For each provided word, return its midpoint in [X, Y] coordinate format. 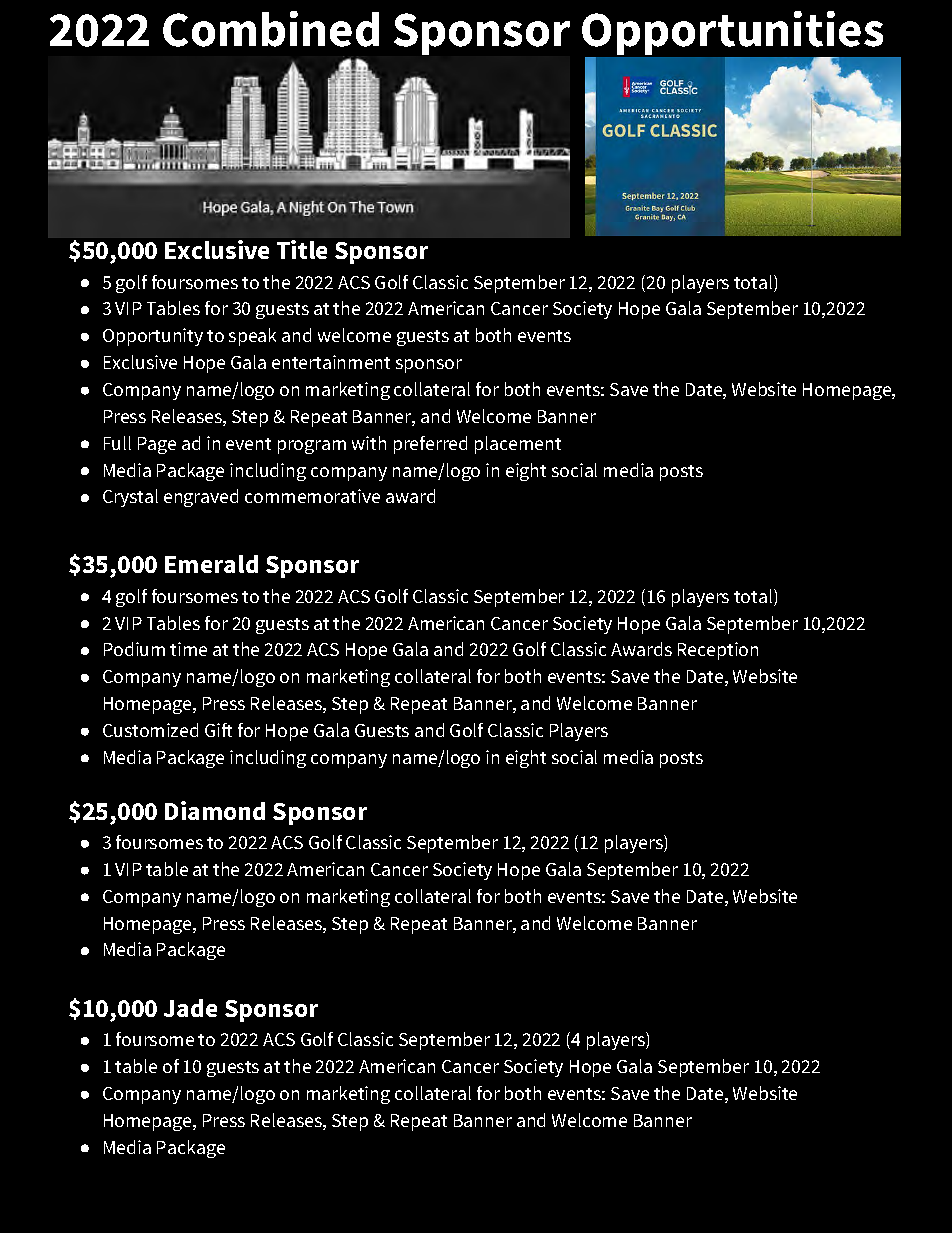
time [188, 649]
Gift [218, 730]
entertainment [331, 362]
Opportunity [153, 337]
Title [302, 249]
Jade [190, 1008]
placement [518, 445]
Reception [718, 651]
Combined [271, 29]
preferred [430, 445]
